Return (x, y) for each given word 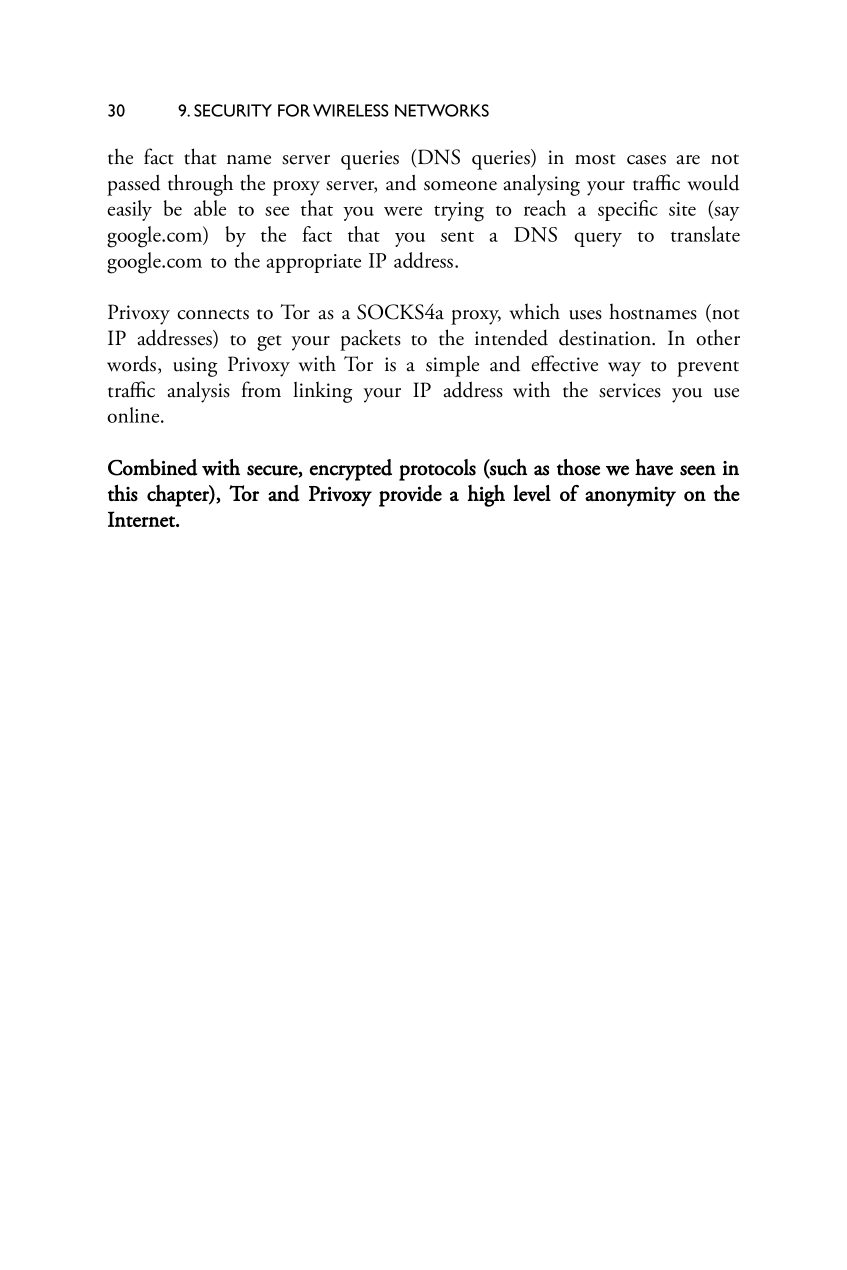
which (535, 311)
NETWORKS (442, 110)
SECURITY (233, 110)
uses (585, 315)
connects (213, 314)
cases (646, 160)
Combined (152, 467)
